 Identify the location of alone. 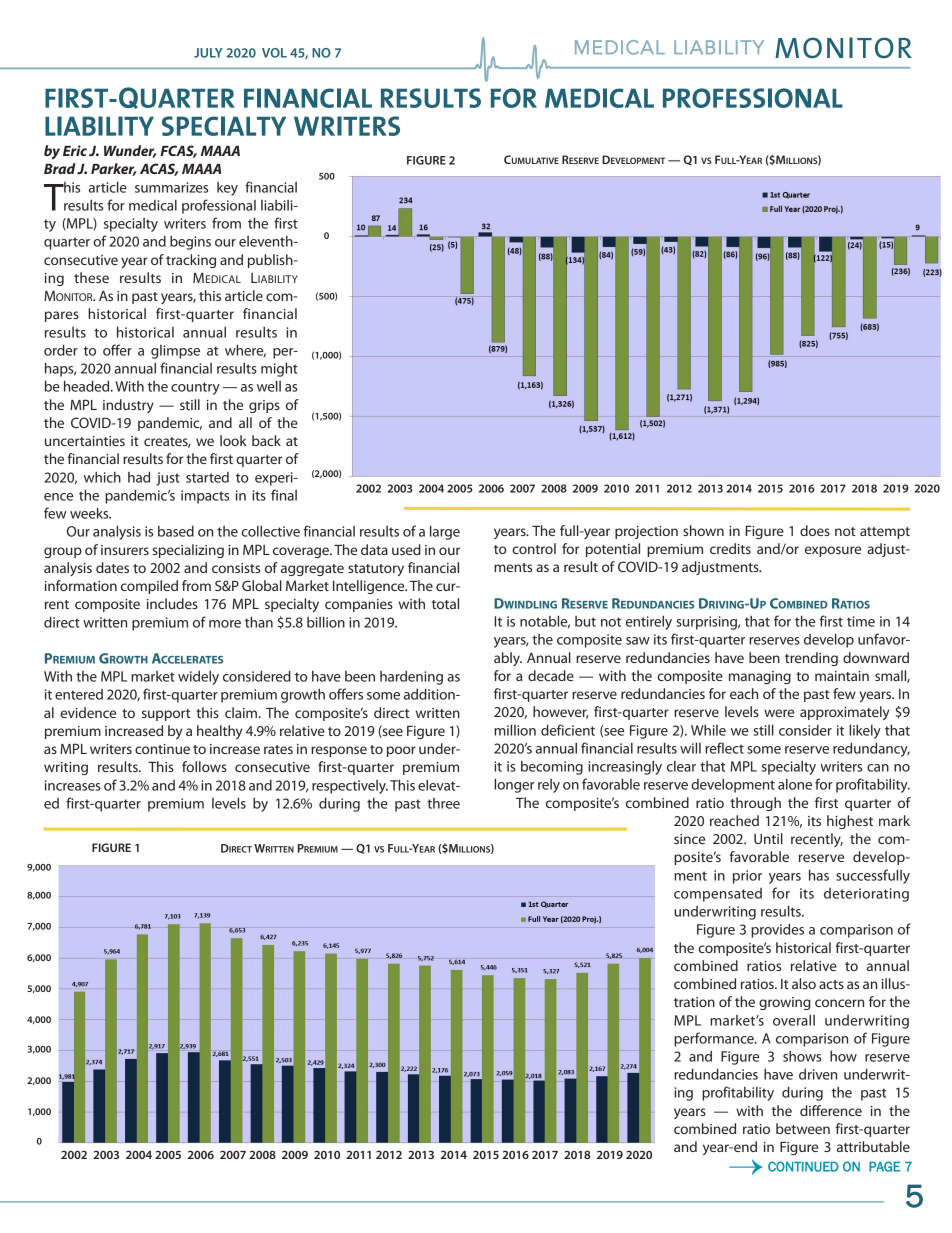
(795, 784).
